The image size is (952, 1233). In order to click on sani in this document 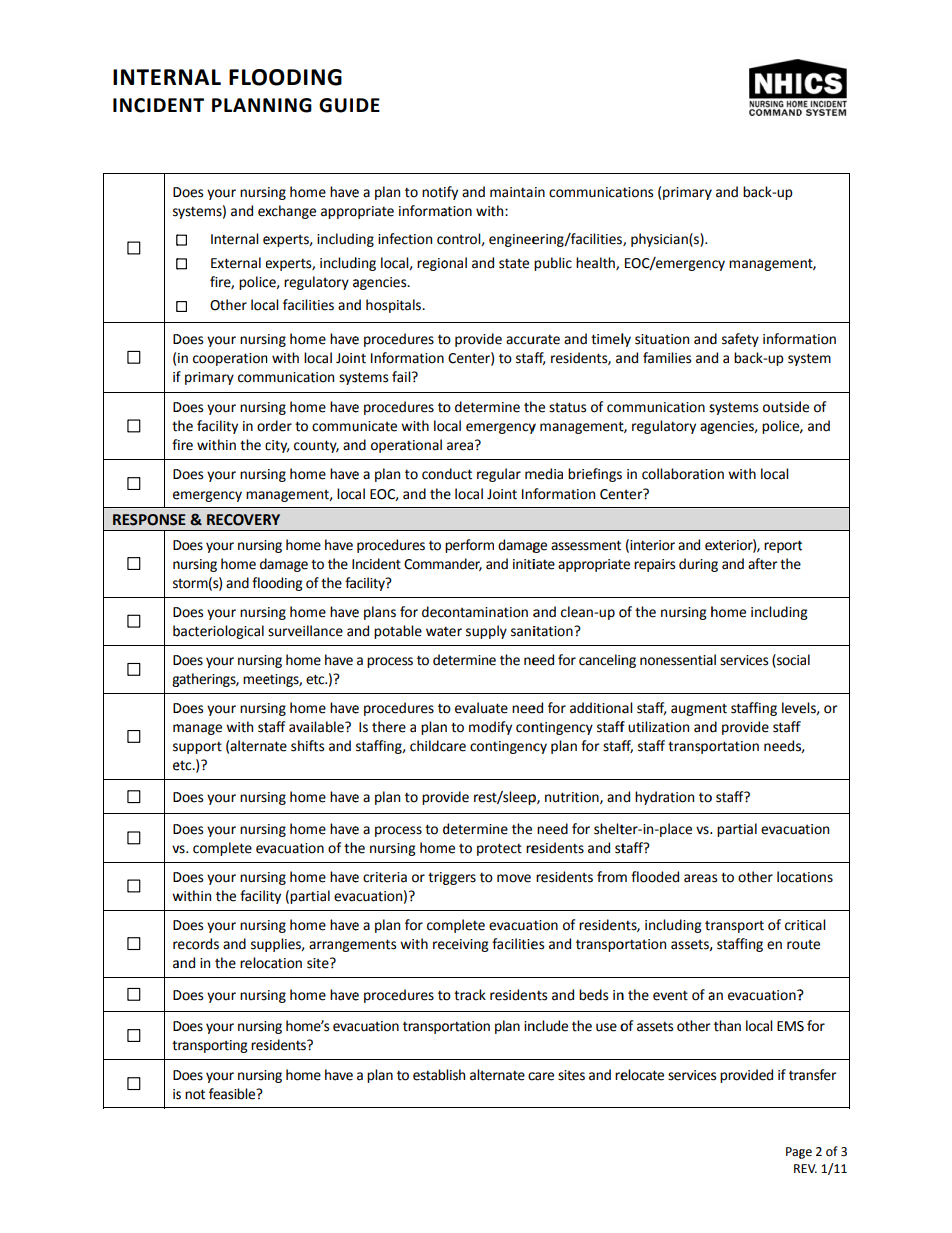, I will do `click(524, 631)`.
